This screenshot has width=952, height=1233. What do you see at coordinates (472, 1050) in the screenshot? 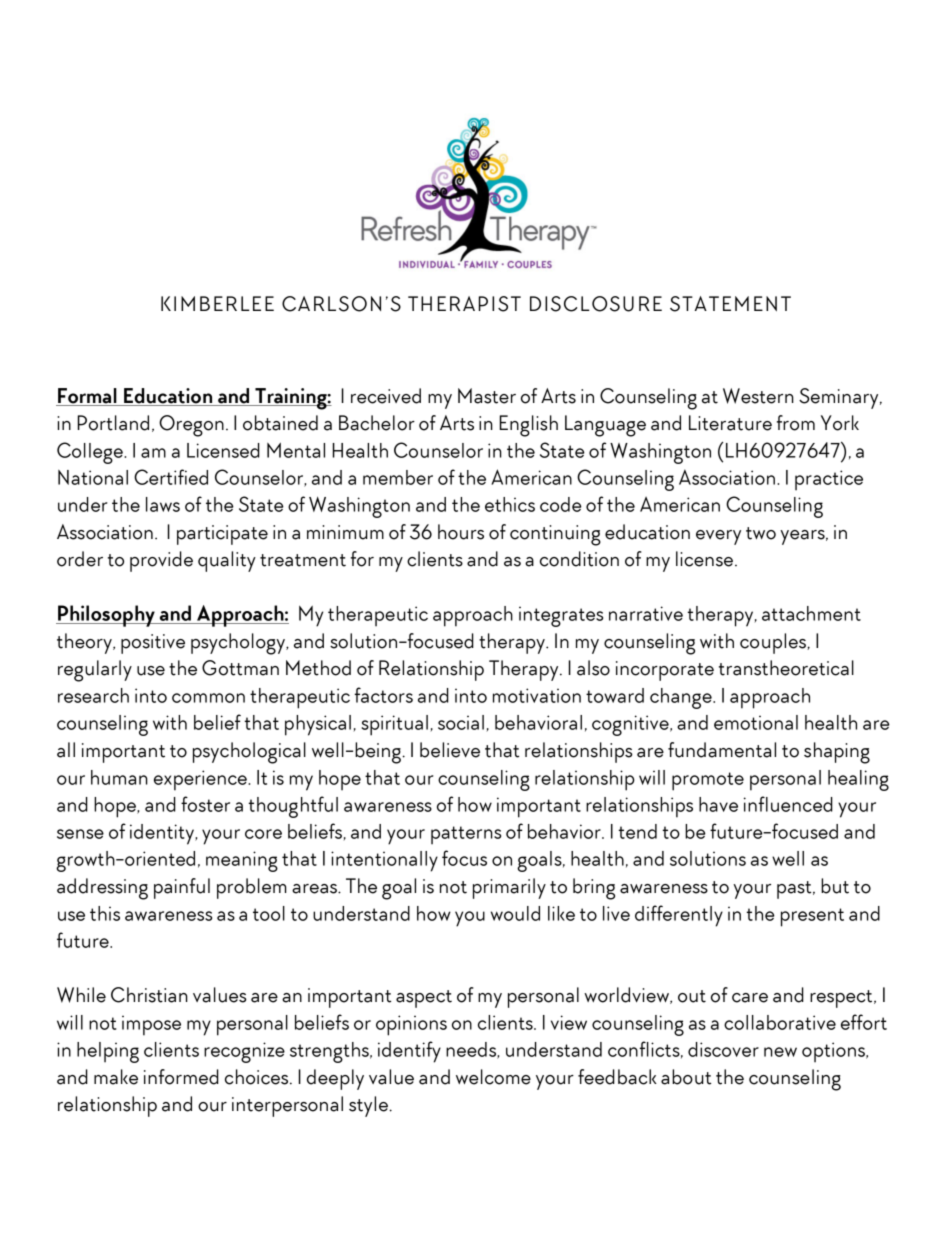
I see `needs` at bounding box center [472, 1050].
